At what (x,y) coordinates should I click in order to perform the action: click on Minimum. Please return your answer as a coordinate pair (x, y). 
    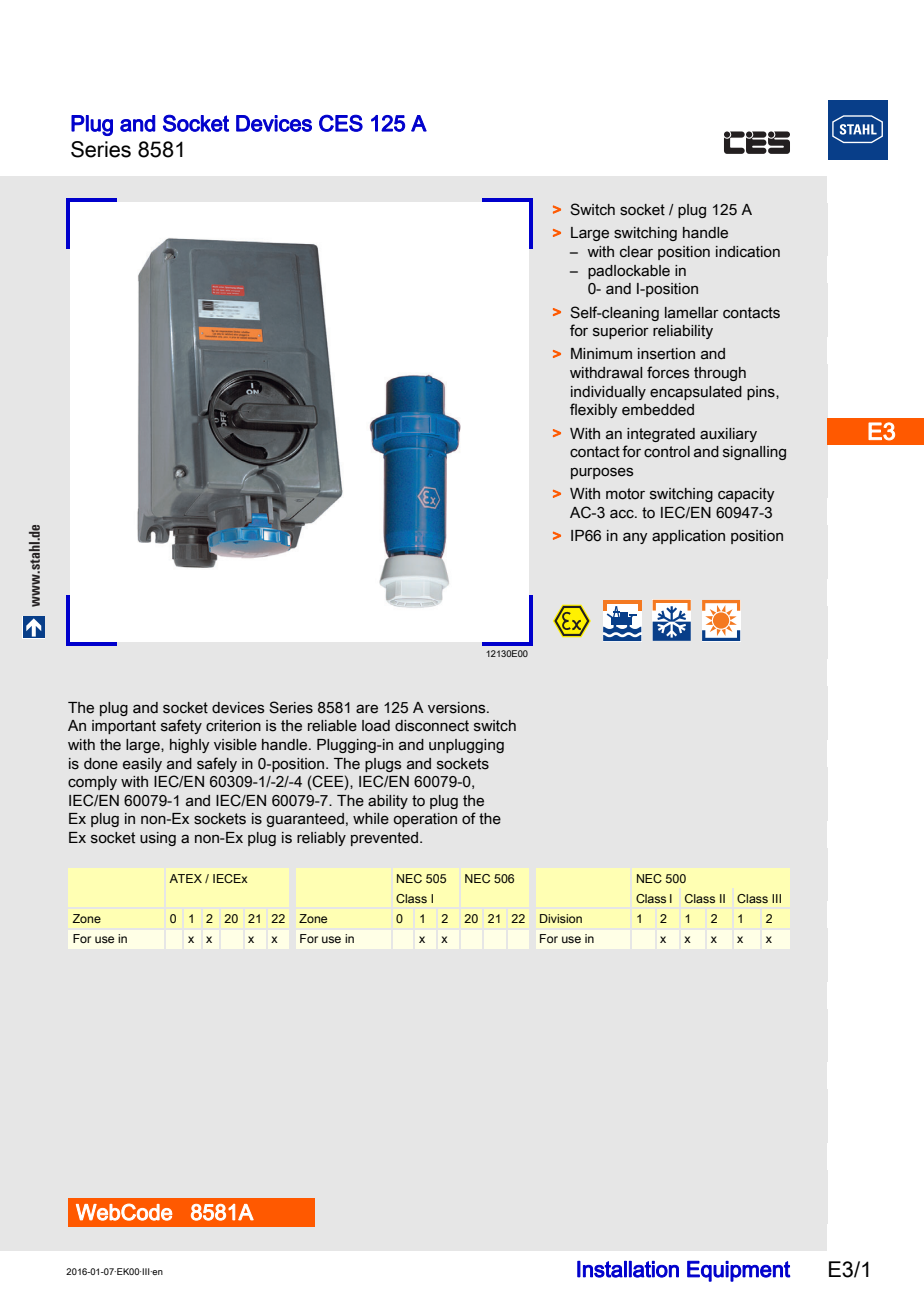
    Looking at the image, I should click on (601, 353).
